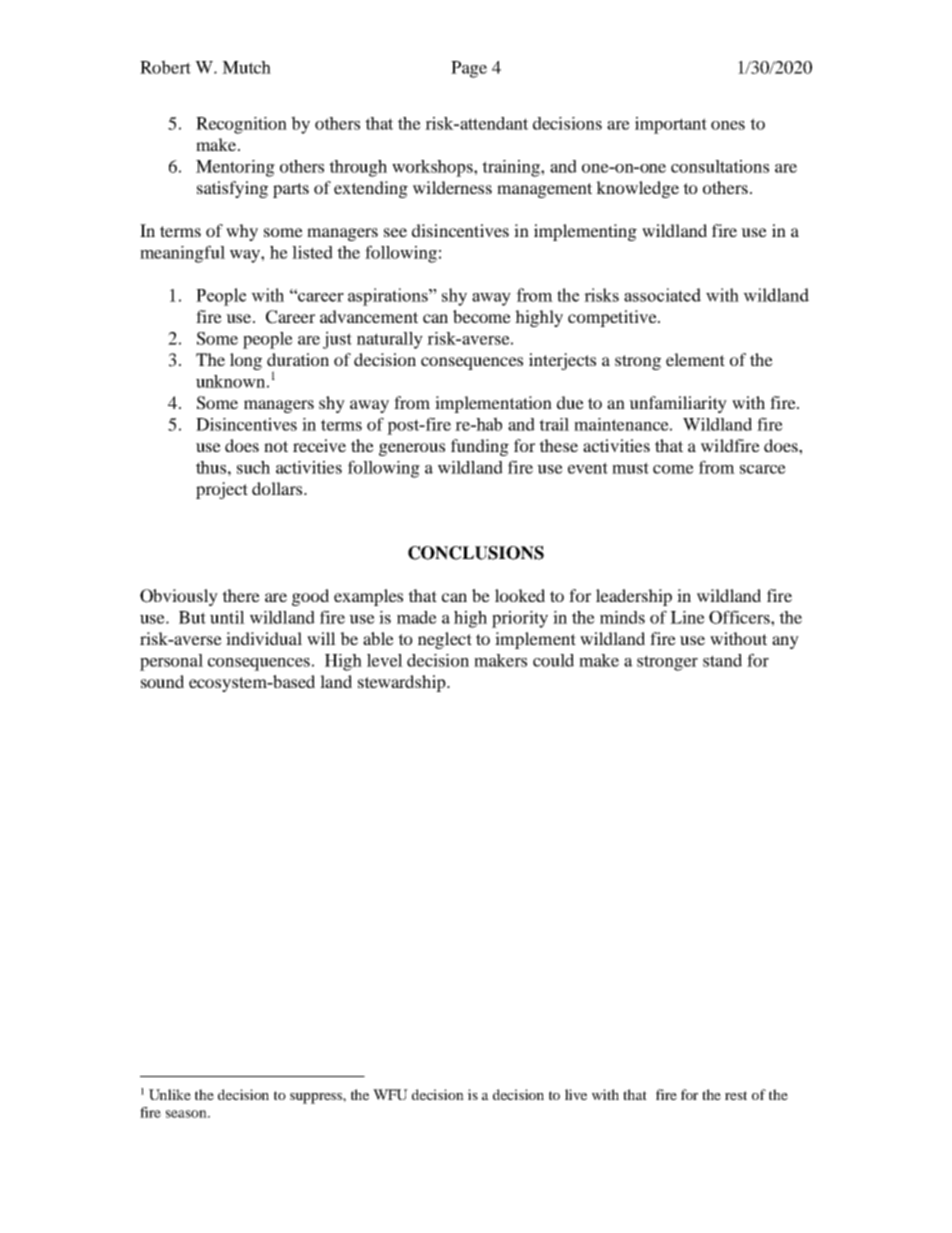 The width and height of the document is (952, 1233). Describe the element at coordinates (722, 660) in the document. I see `stand` at that location.
